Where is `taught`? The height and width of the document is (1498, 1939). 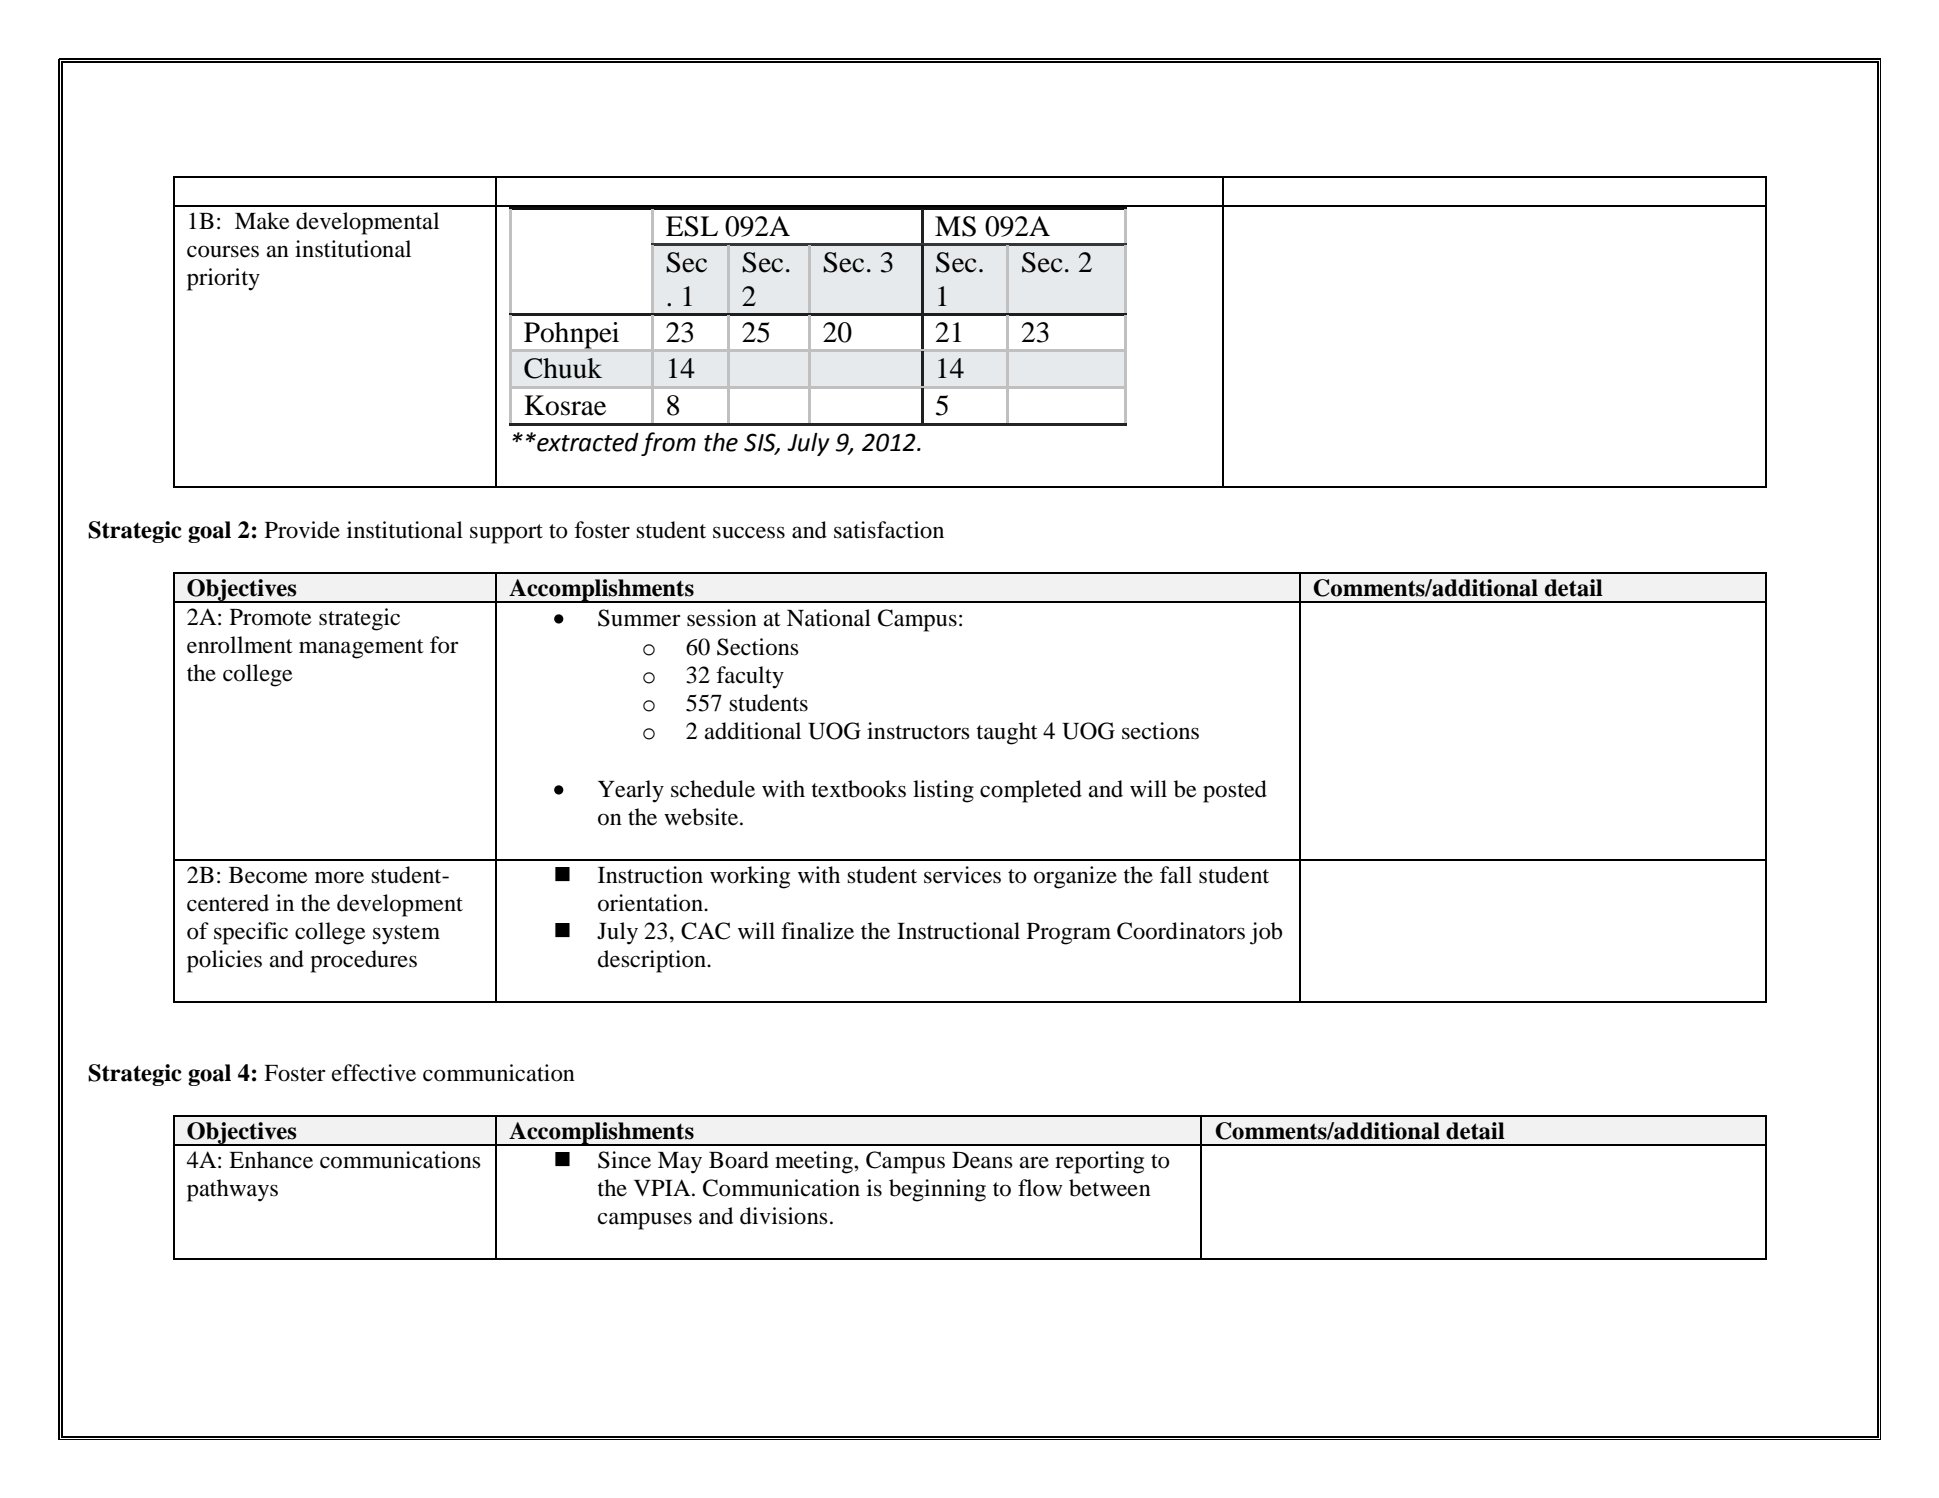 taught is located at coordinates (1007, 733).
